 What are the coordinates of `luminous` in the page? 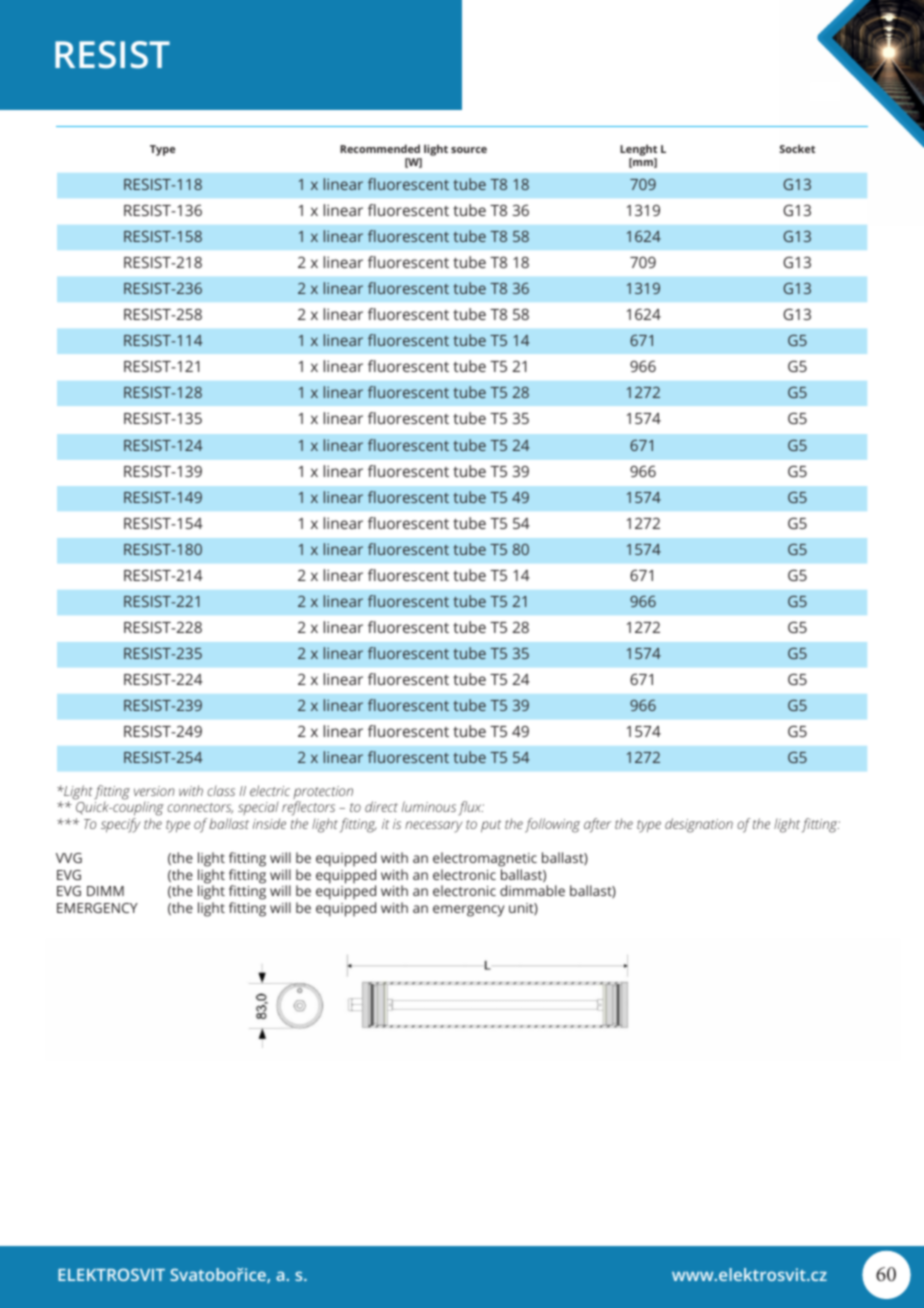 It's located at (429, 806).
